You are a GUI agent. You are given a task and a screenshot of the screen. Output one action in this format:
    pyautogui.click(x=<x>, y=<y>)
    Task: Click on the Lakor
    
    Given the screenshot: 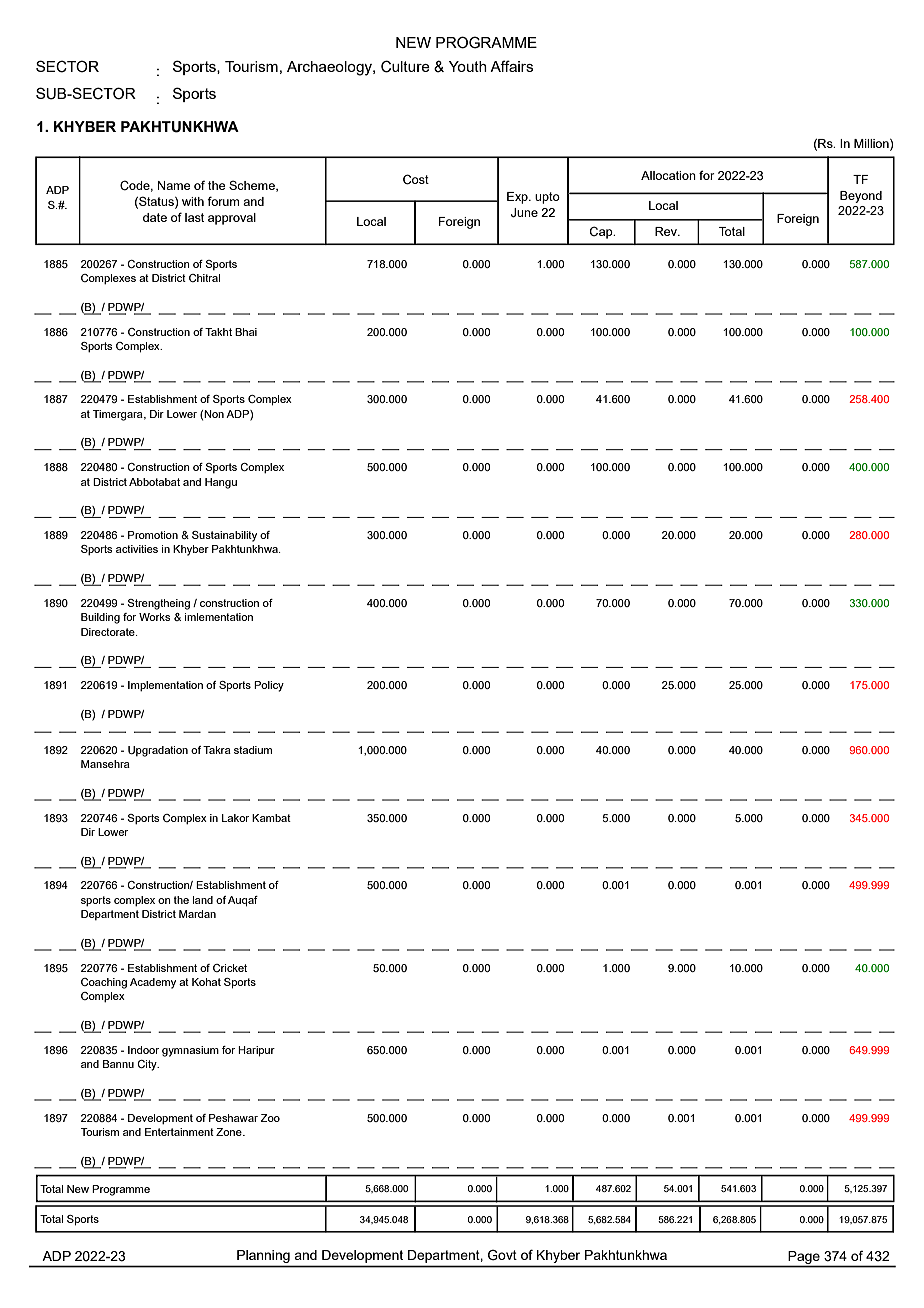 What is the action you would take?
    pyautogui.click(x=235, y=818)
